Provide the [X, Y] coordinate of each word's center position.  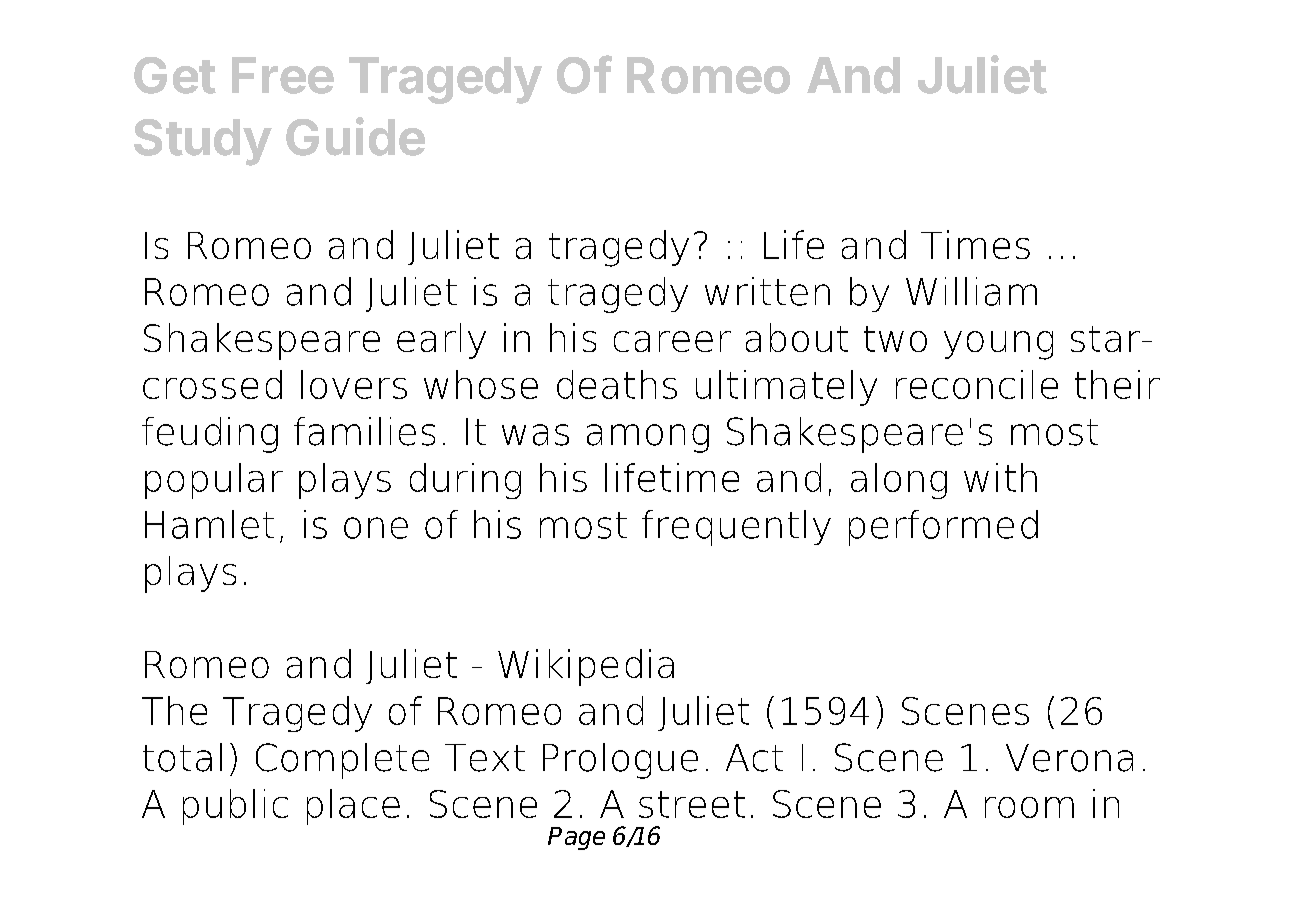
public [235, 807]
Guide [355, 136]
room [1029, 807]
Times [975, 244]
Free [283, 75]
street [692, 804]
